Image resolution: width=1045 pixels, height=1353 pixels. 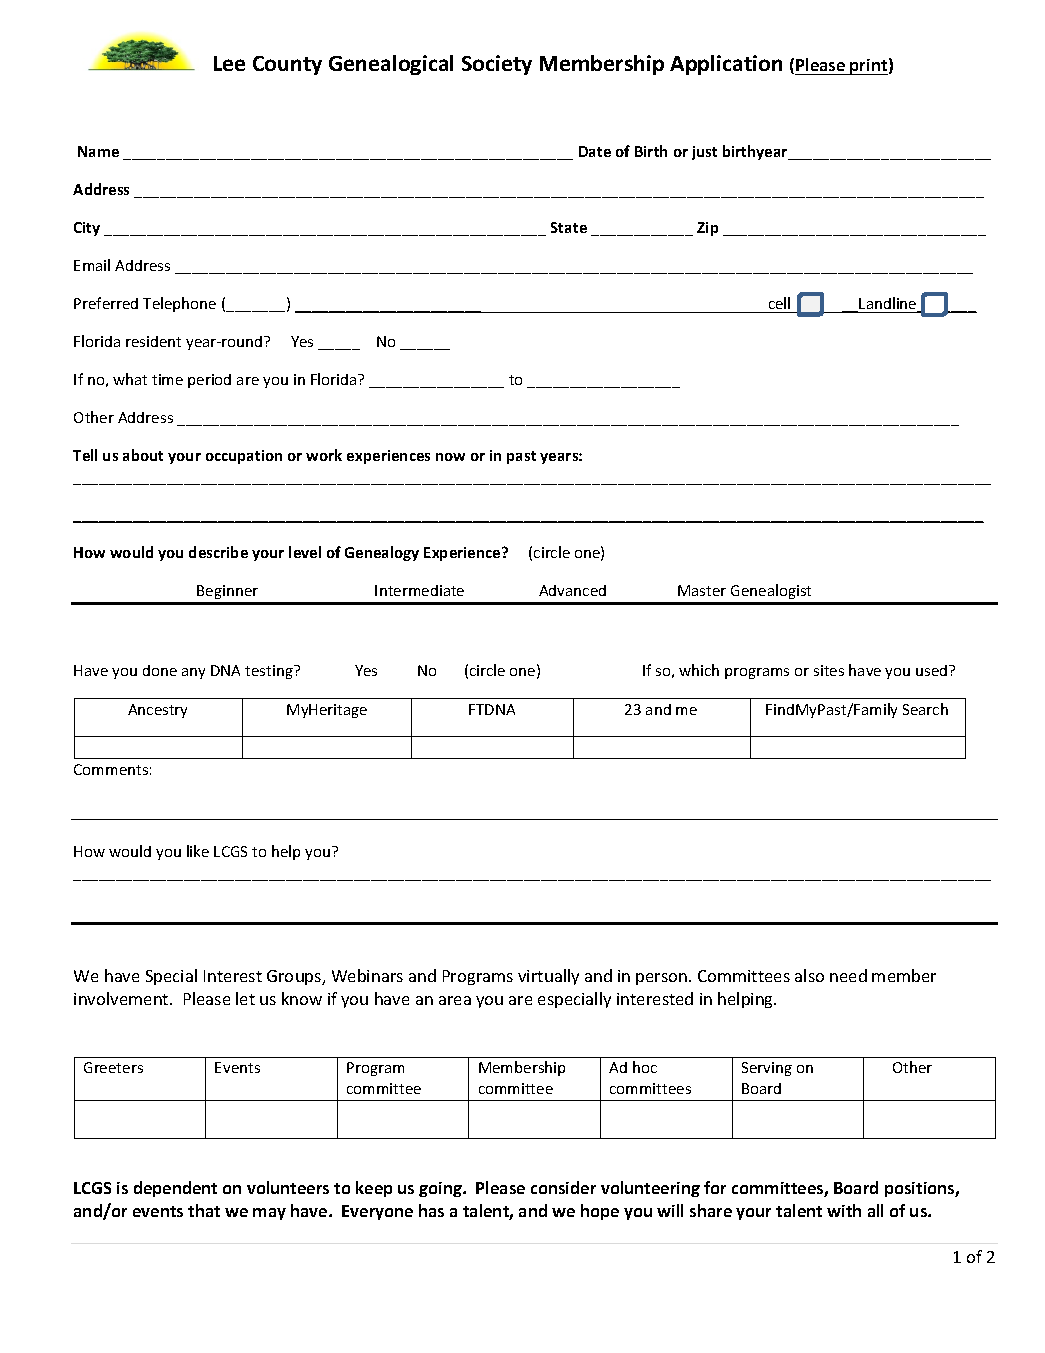 What do you see at coordinates (324, 455) in the screenshot?
I see `work` at bounding box center [324, 455].
